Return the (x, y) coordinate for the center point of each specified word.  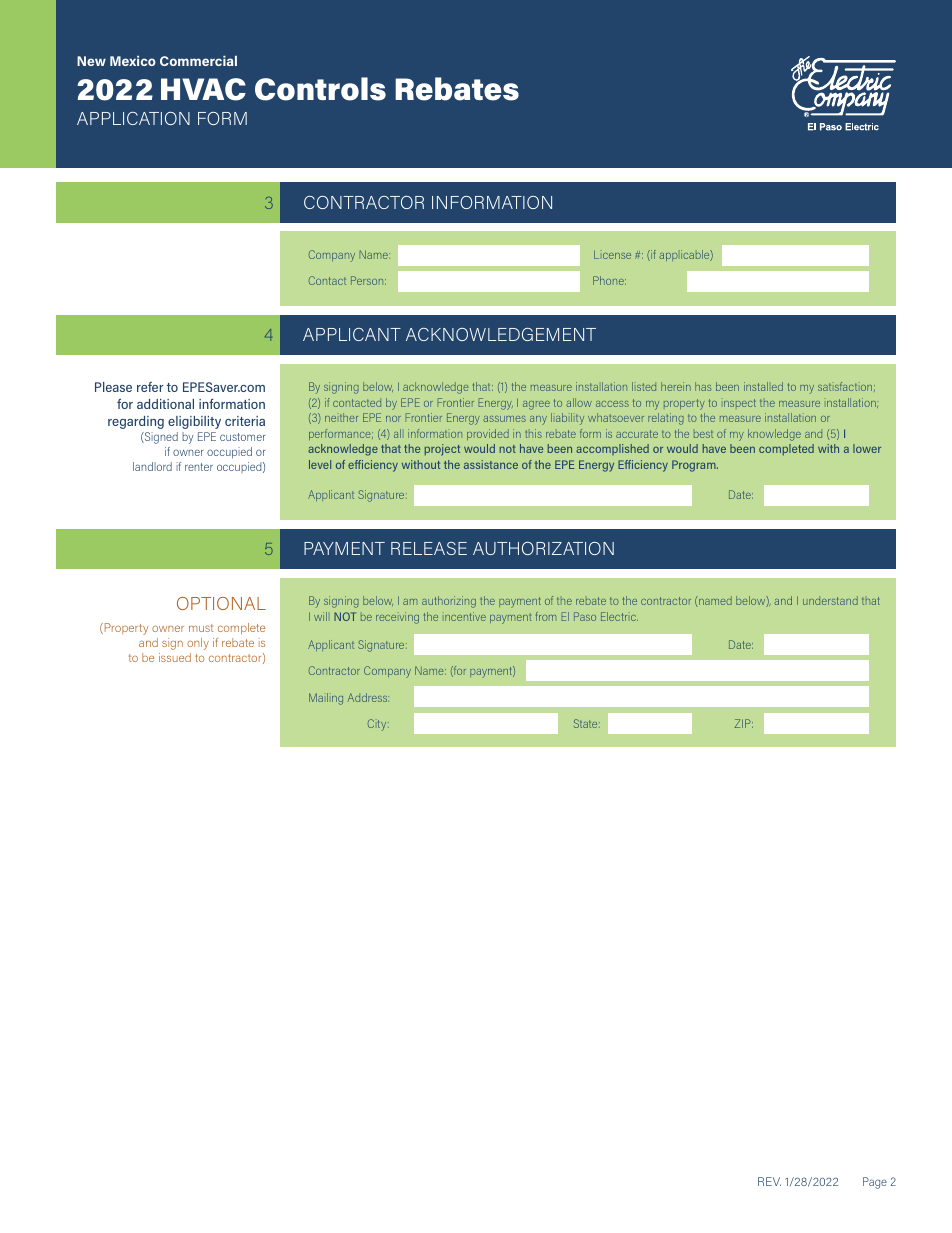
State (587, 723)
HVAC (203, 89)
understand (830, 600)
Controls (320, 89)
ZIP (744, 723)
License (612, 254)
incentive (465, 616)
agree (536, 405)
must (201, 628)
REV (769, 1181)
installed (763, 386)
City (378, 725)
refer (150, 387)
